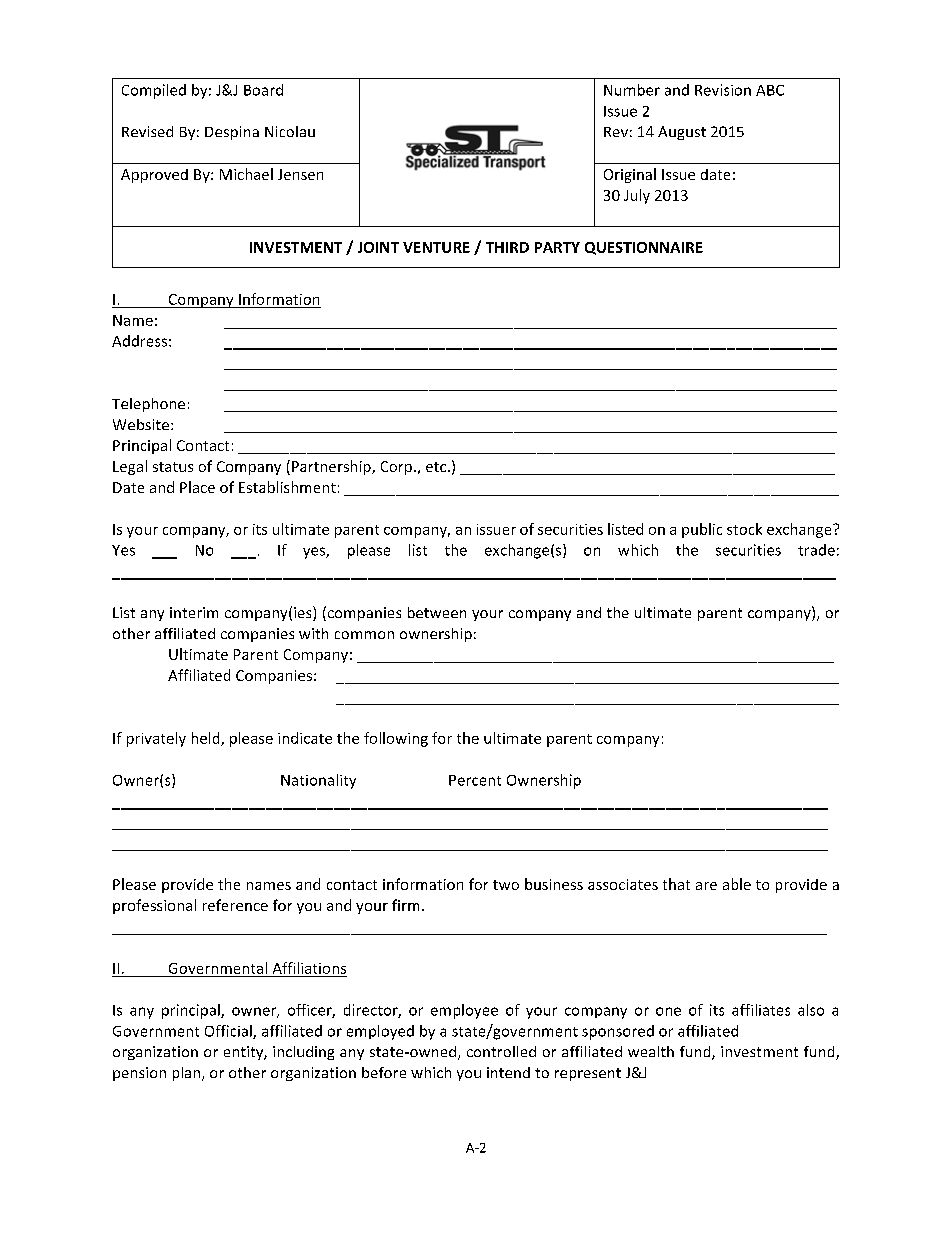 The height and width of the page is (1233, 952). What do you see at coordinates (263, 90) in the page?
I see `Board` at bounding box center [263, 90].
